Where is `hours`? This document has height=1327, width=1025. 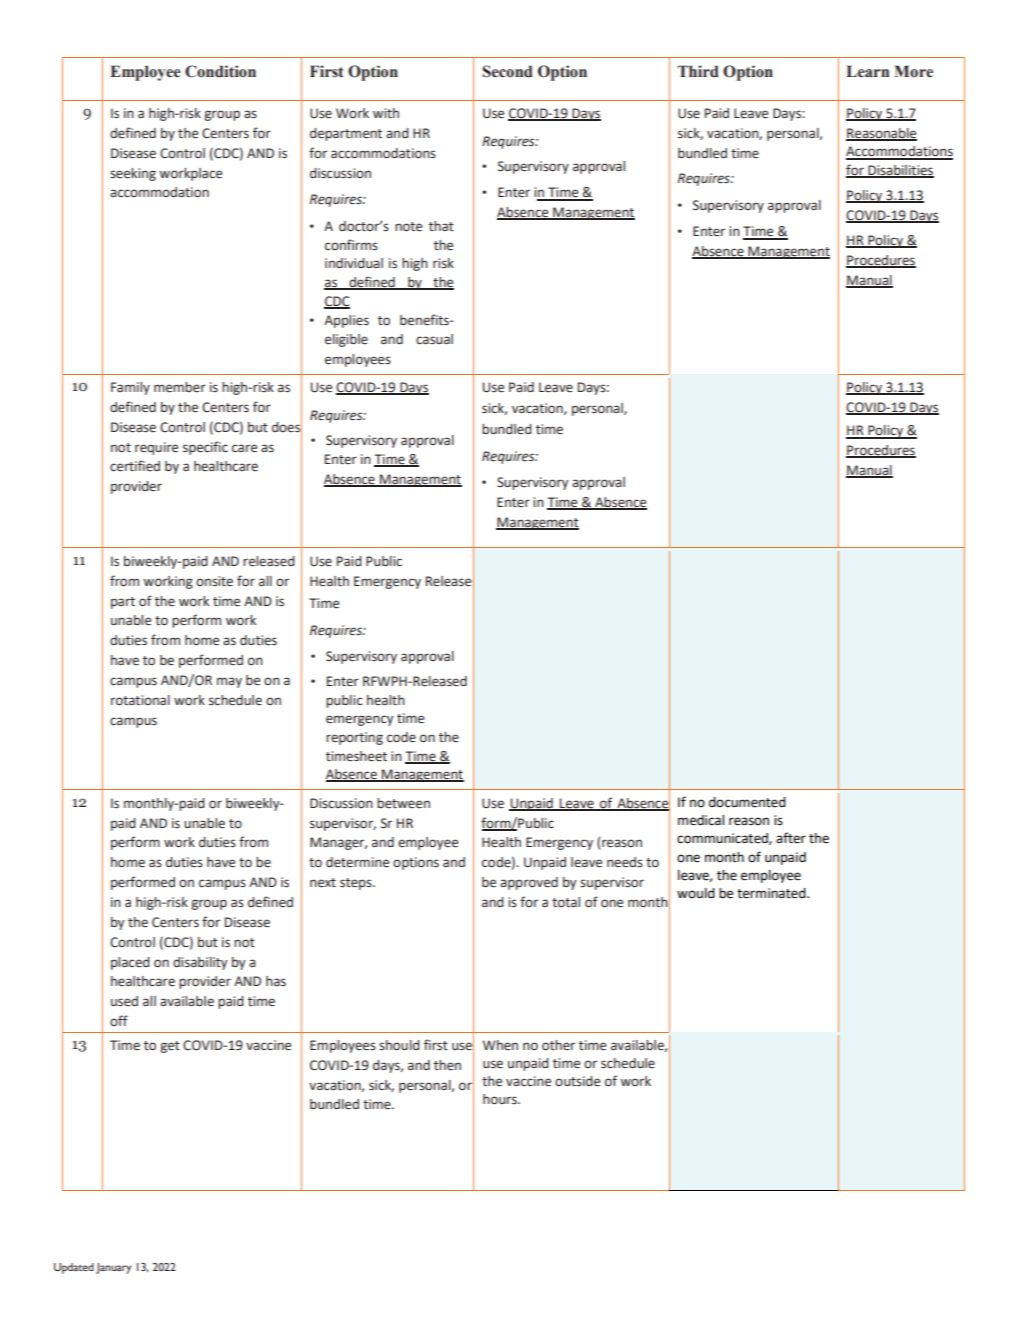
hours is located at coordinates (501, 1099).
